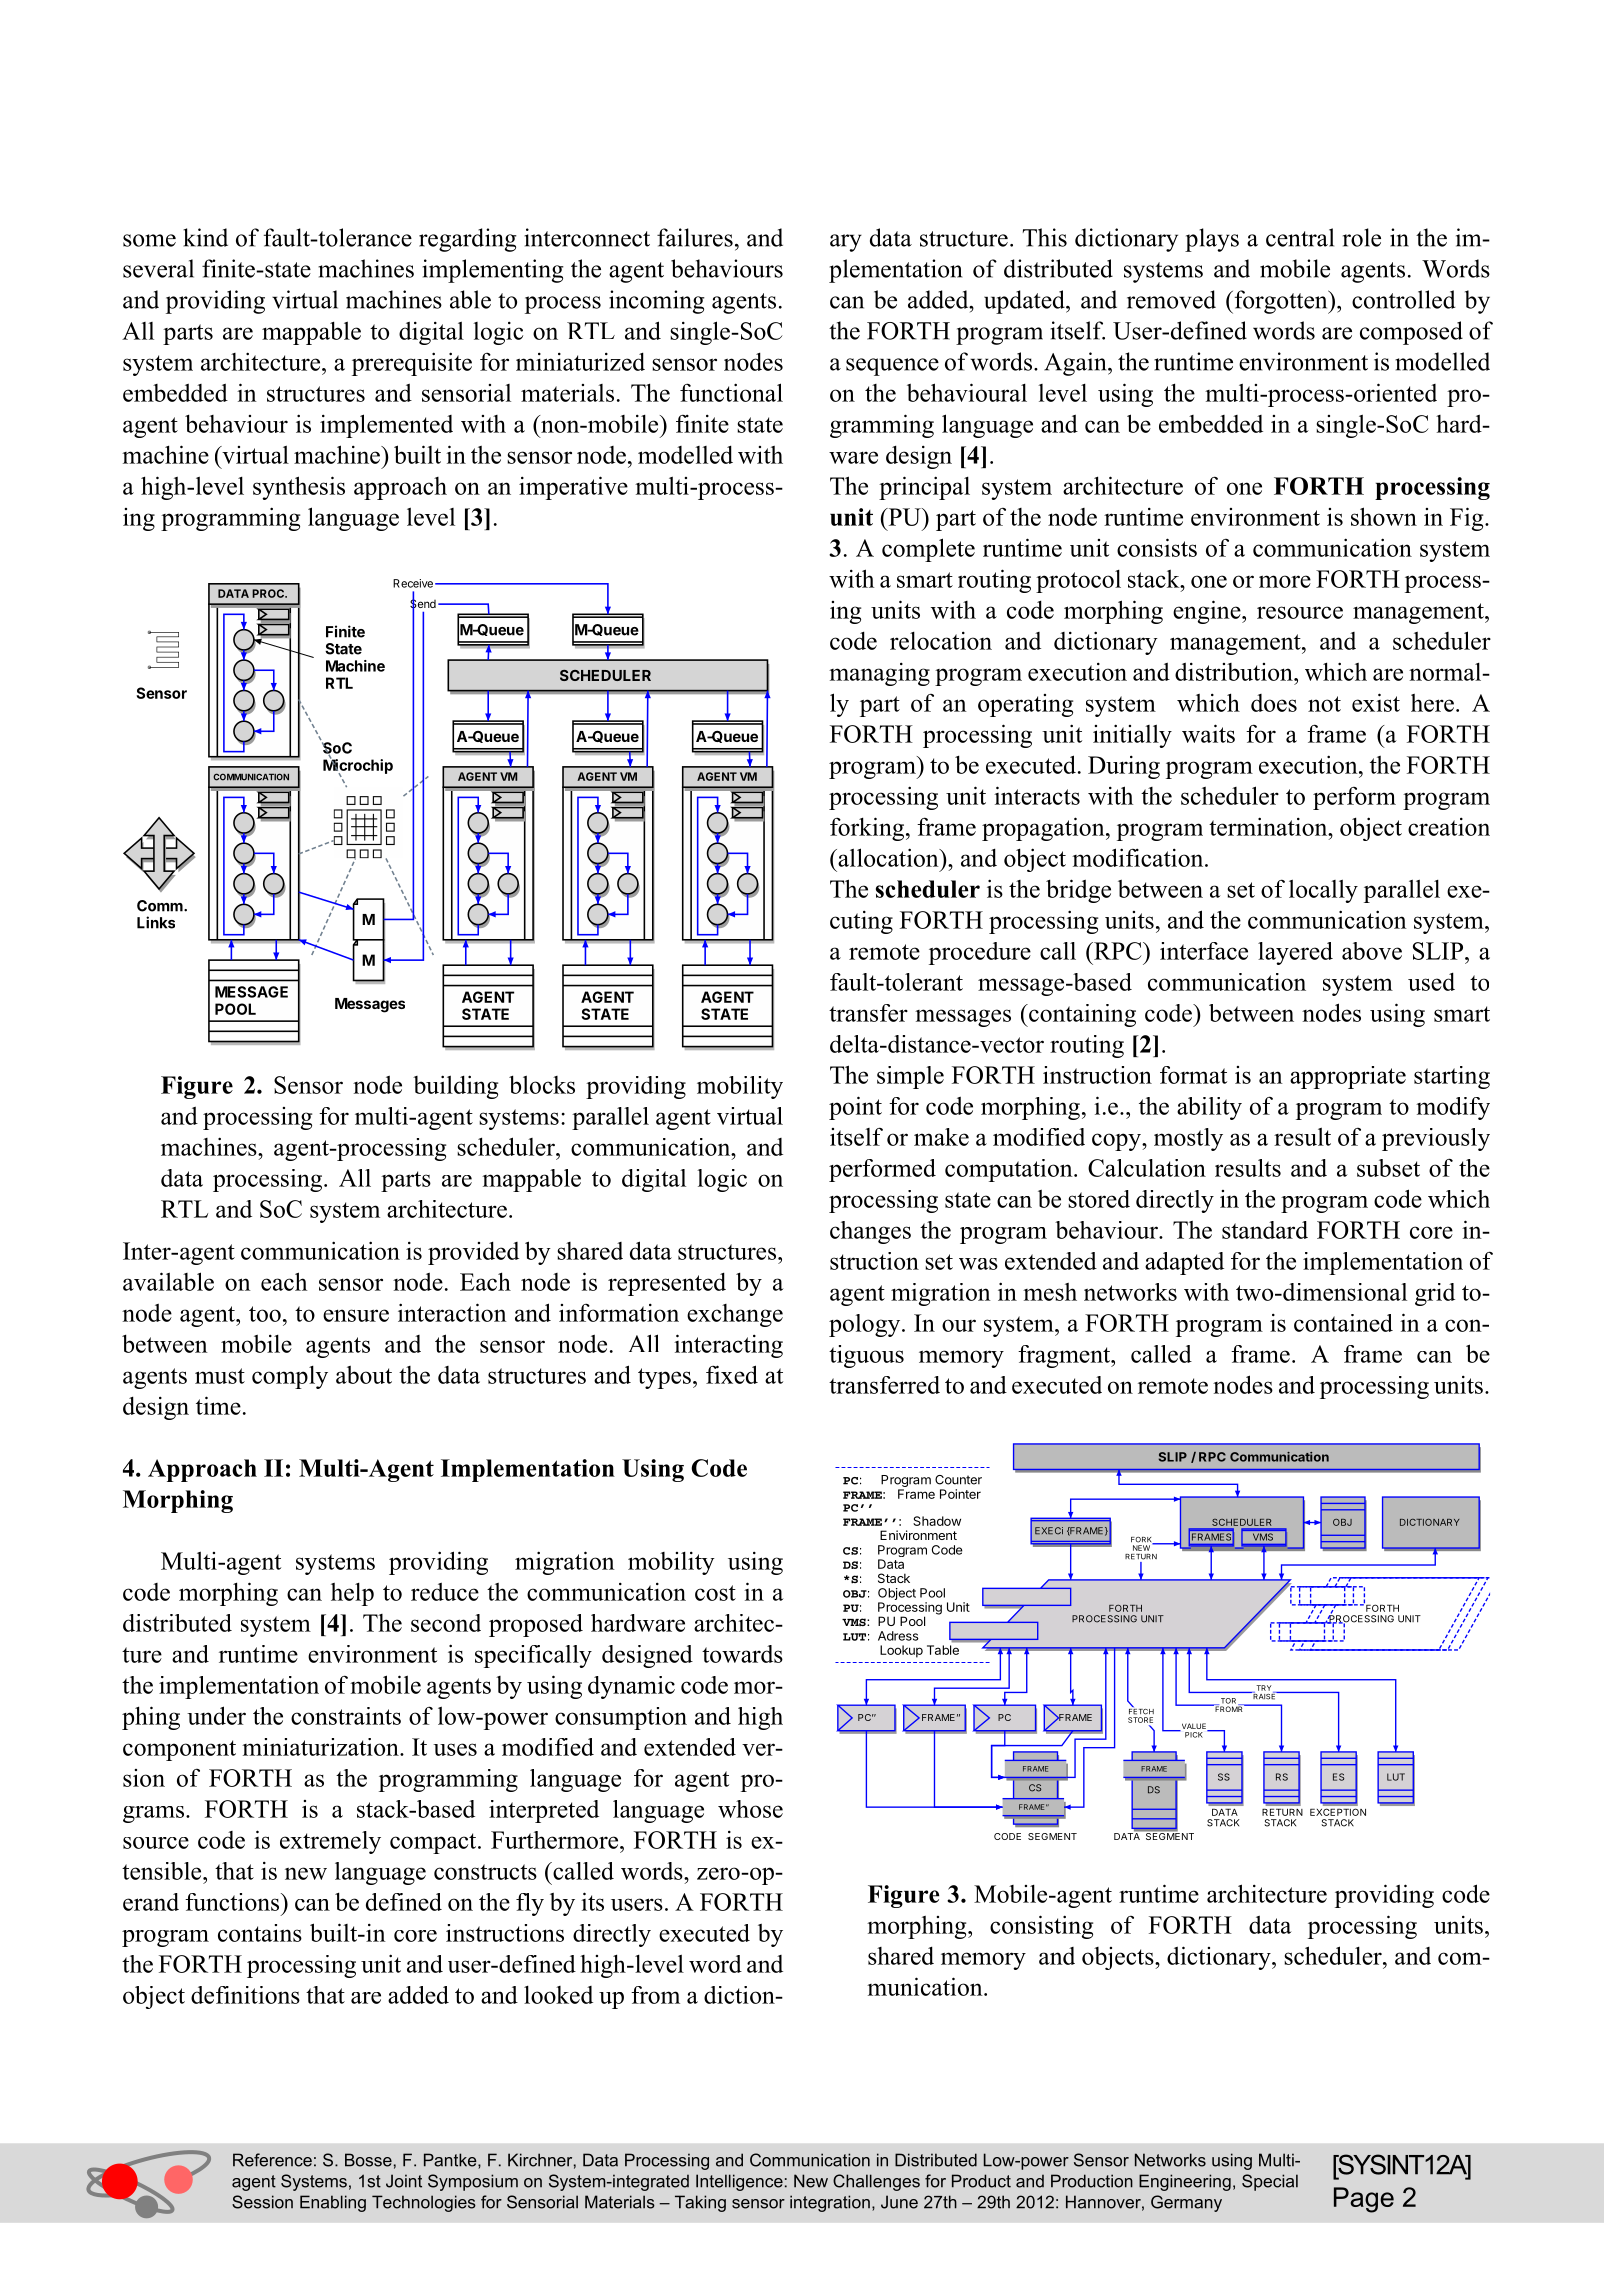  What do you see at coordinates (892, 367) in the screenshot?
I see `sequence` at bounding box center [892, 367].
